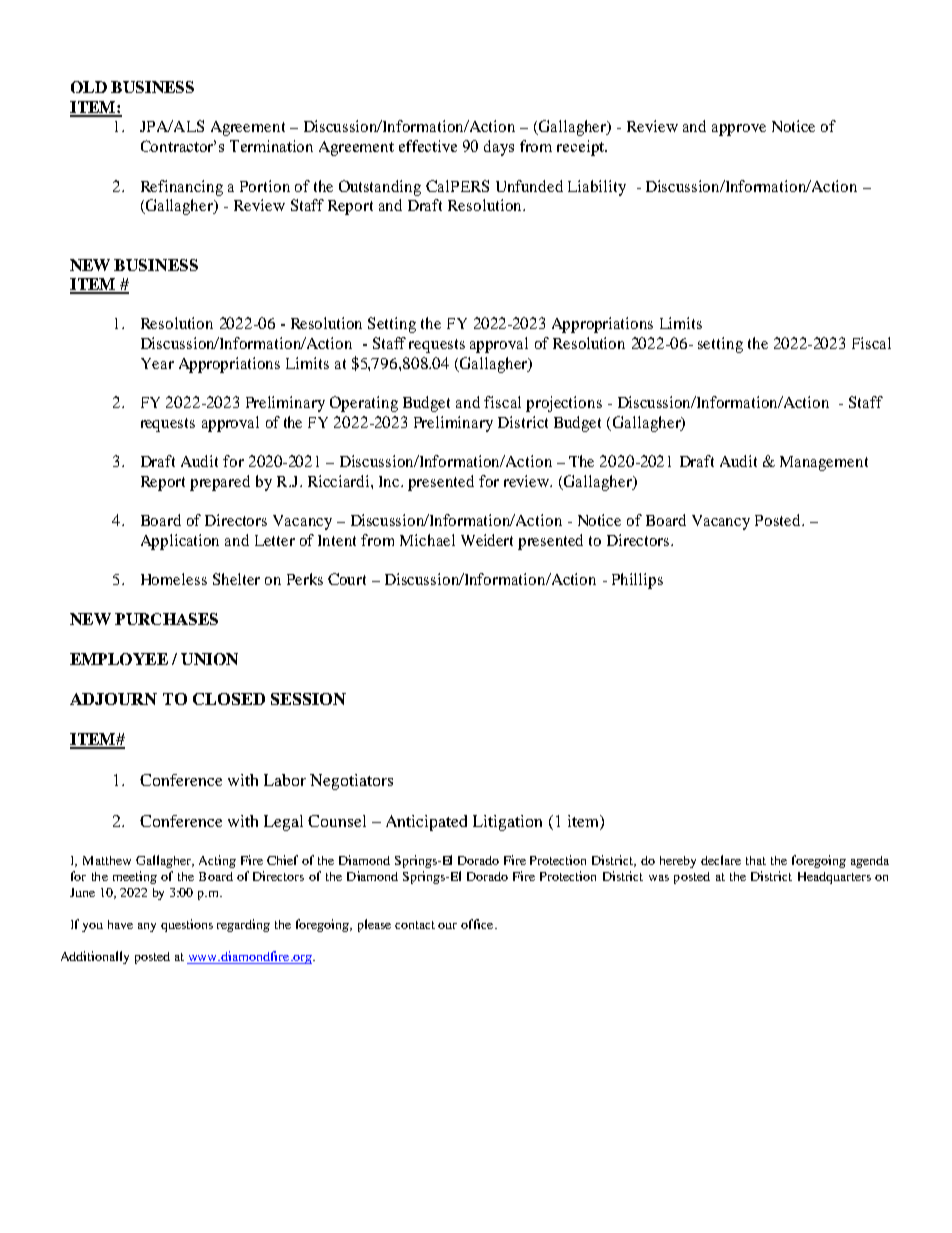 The height and width of the image is (1233, 952). What do you see at coordinates (187, 925) in the image?
I see `questions` at bounding box center [187, 925].
